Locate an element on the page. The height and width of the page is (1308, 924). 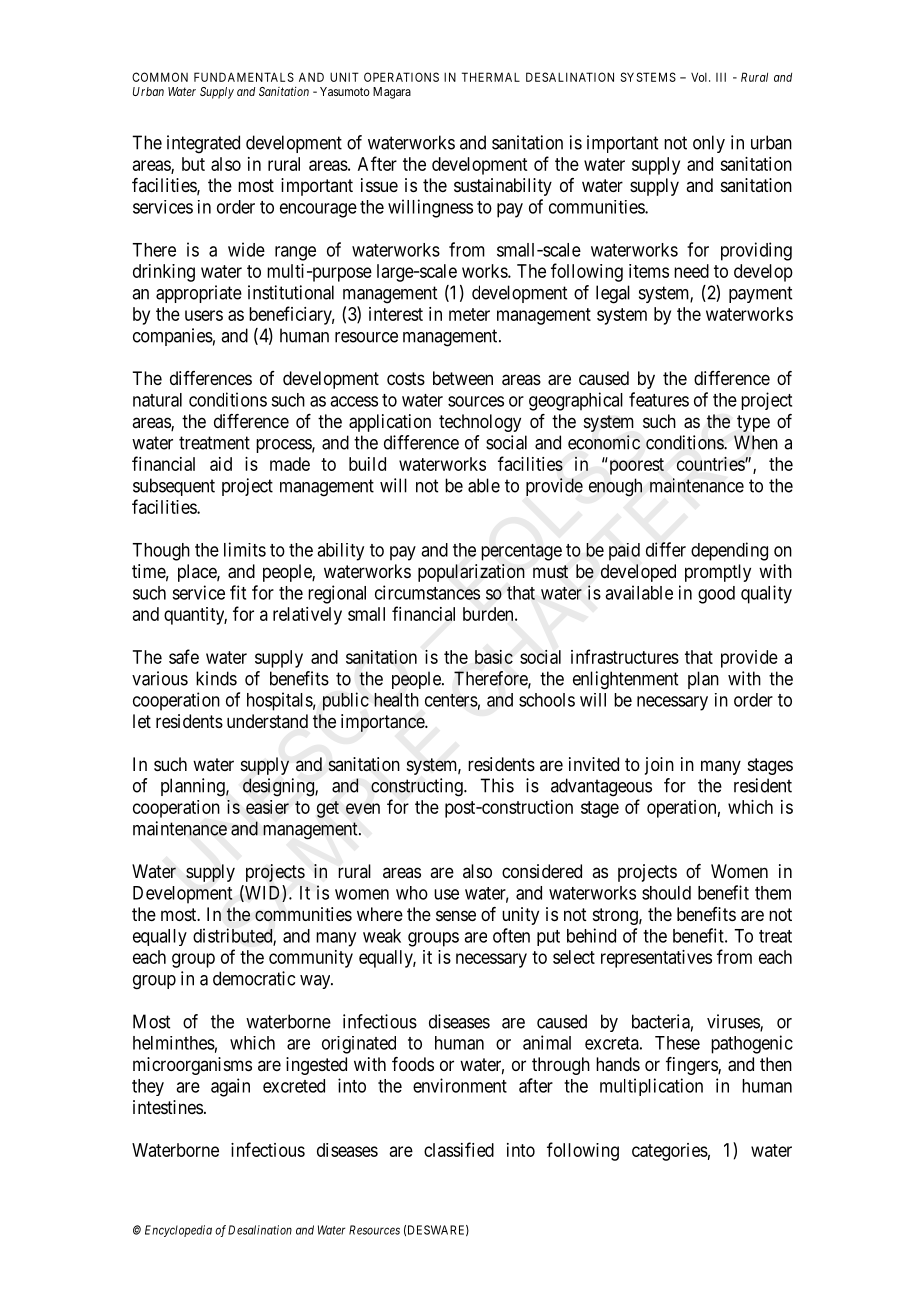
easier is located at coordinates (267, 807).
